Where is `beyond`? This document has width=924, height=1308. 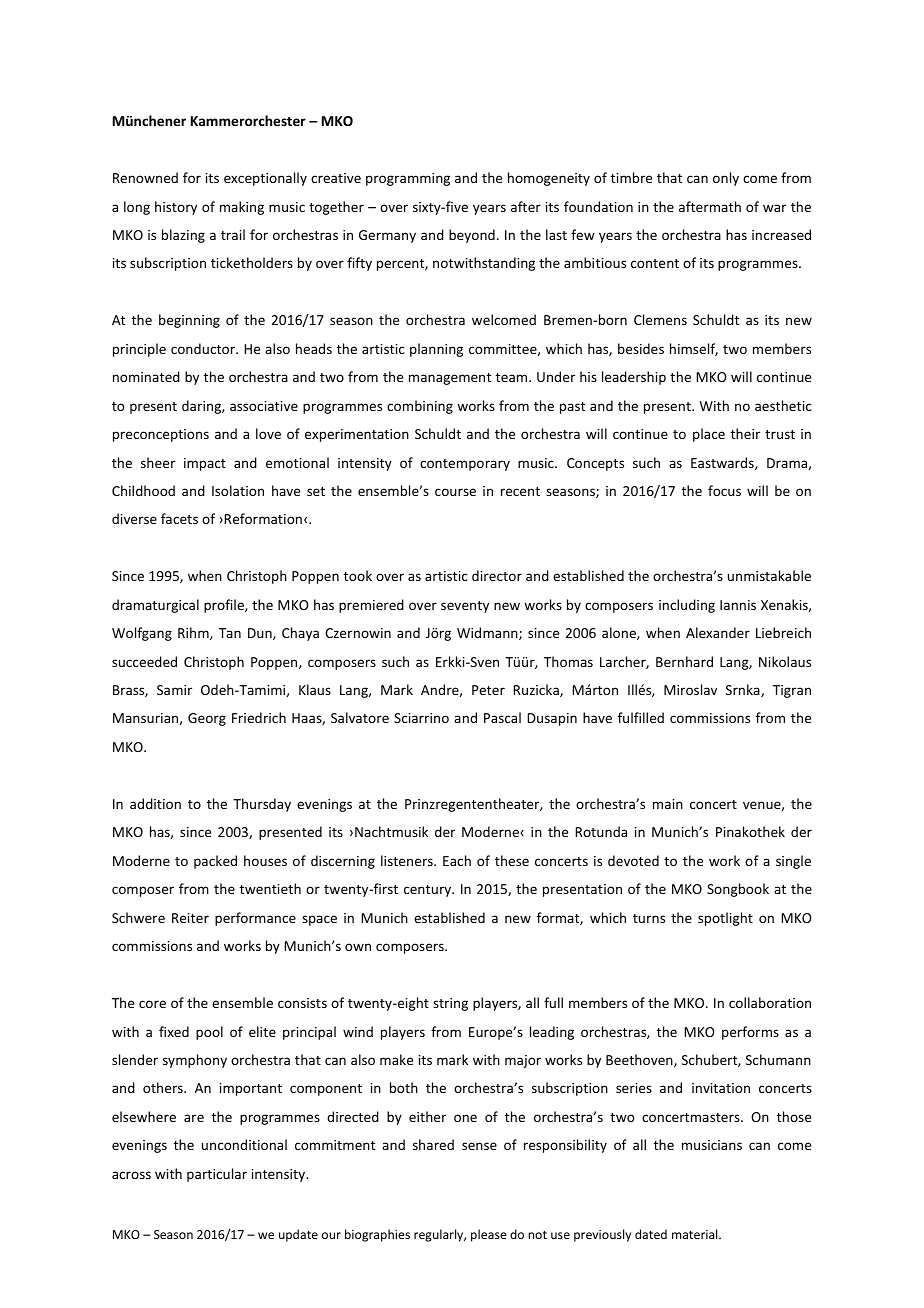
beyond is located at coordinates (472, 236).
